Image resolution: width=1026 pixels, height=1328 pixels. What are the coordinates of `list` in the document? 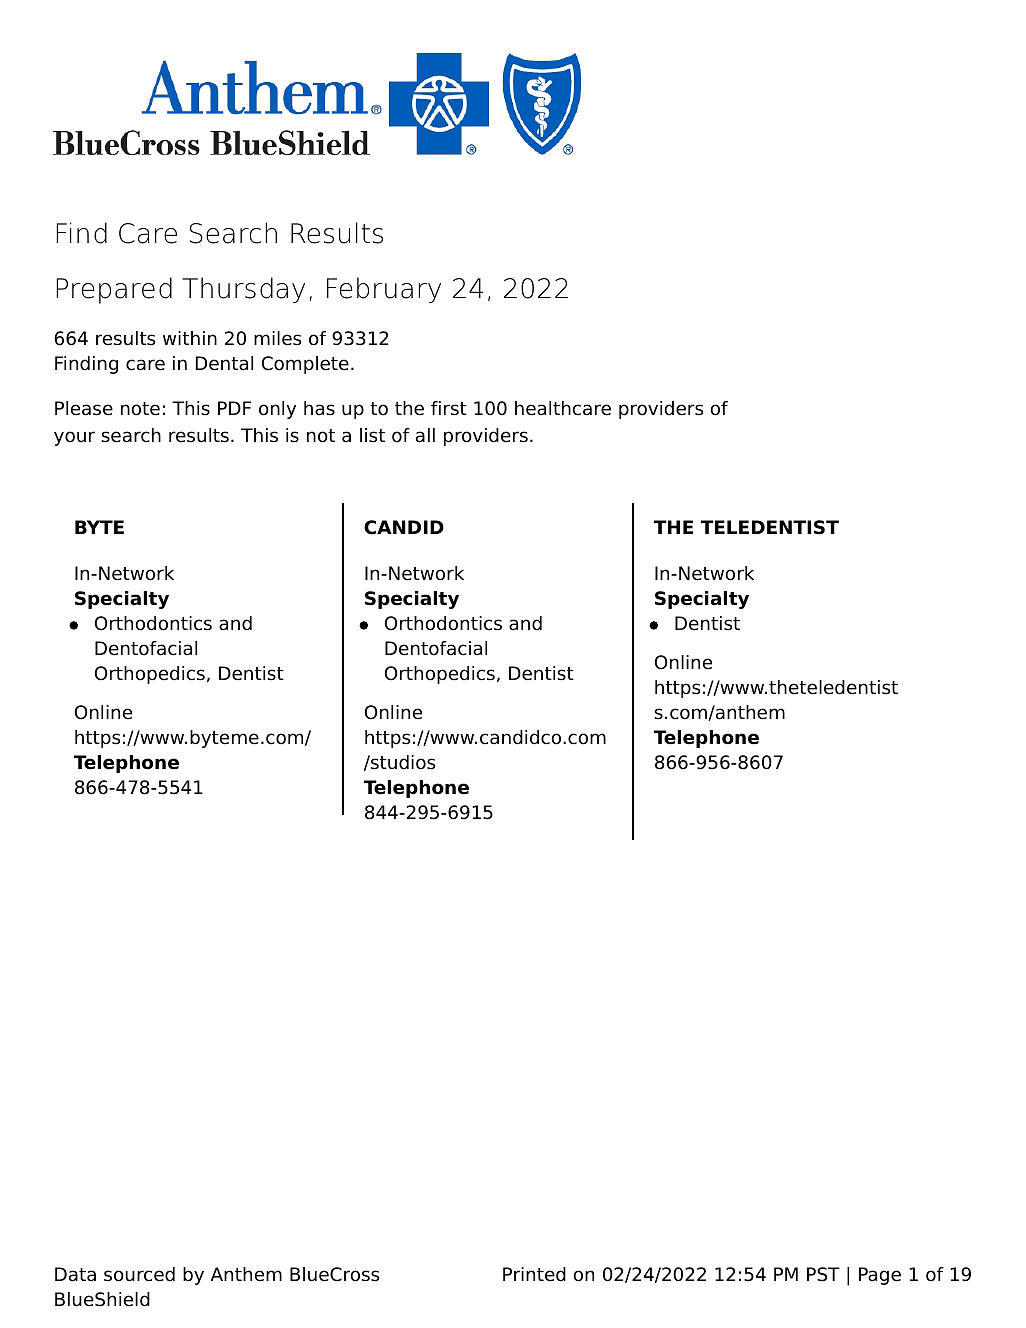 It's located at (372, 435).
